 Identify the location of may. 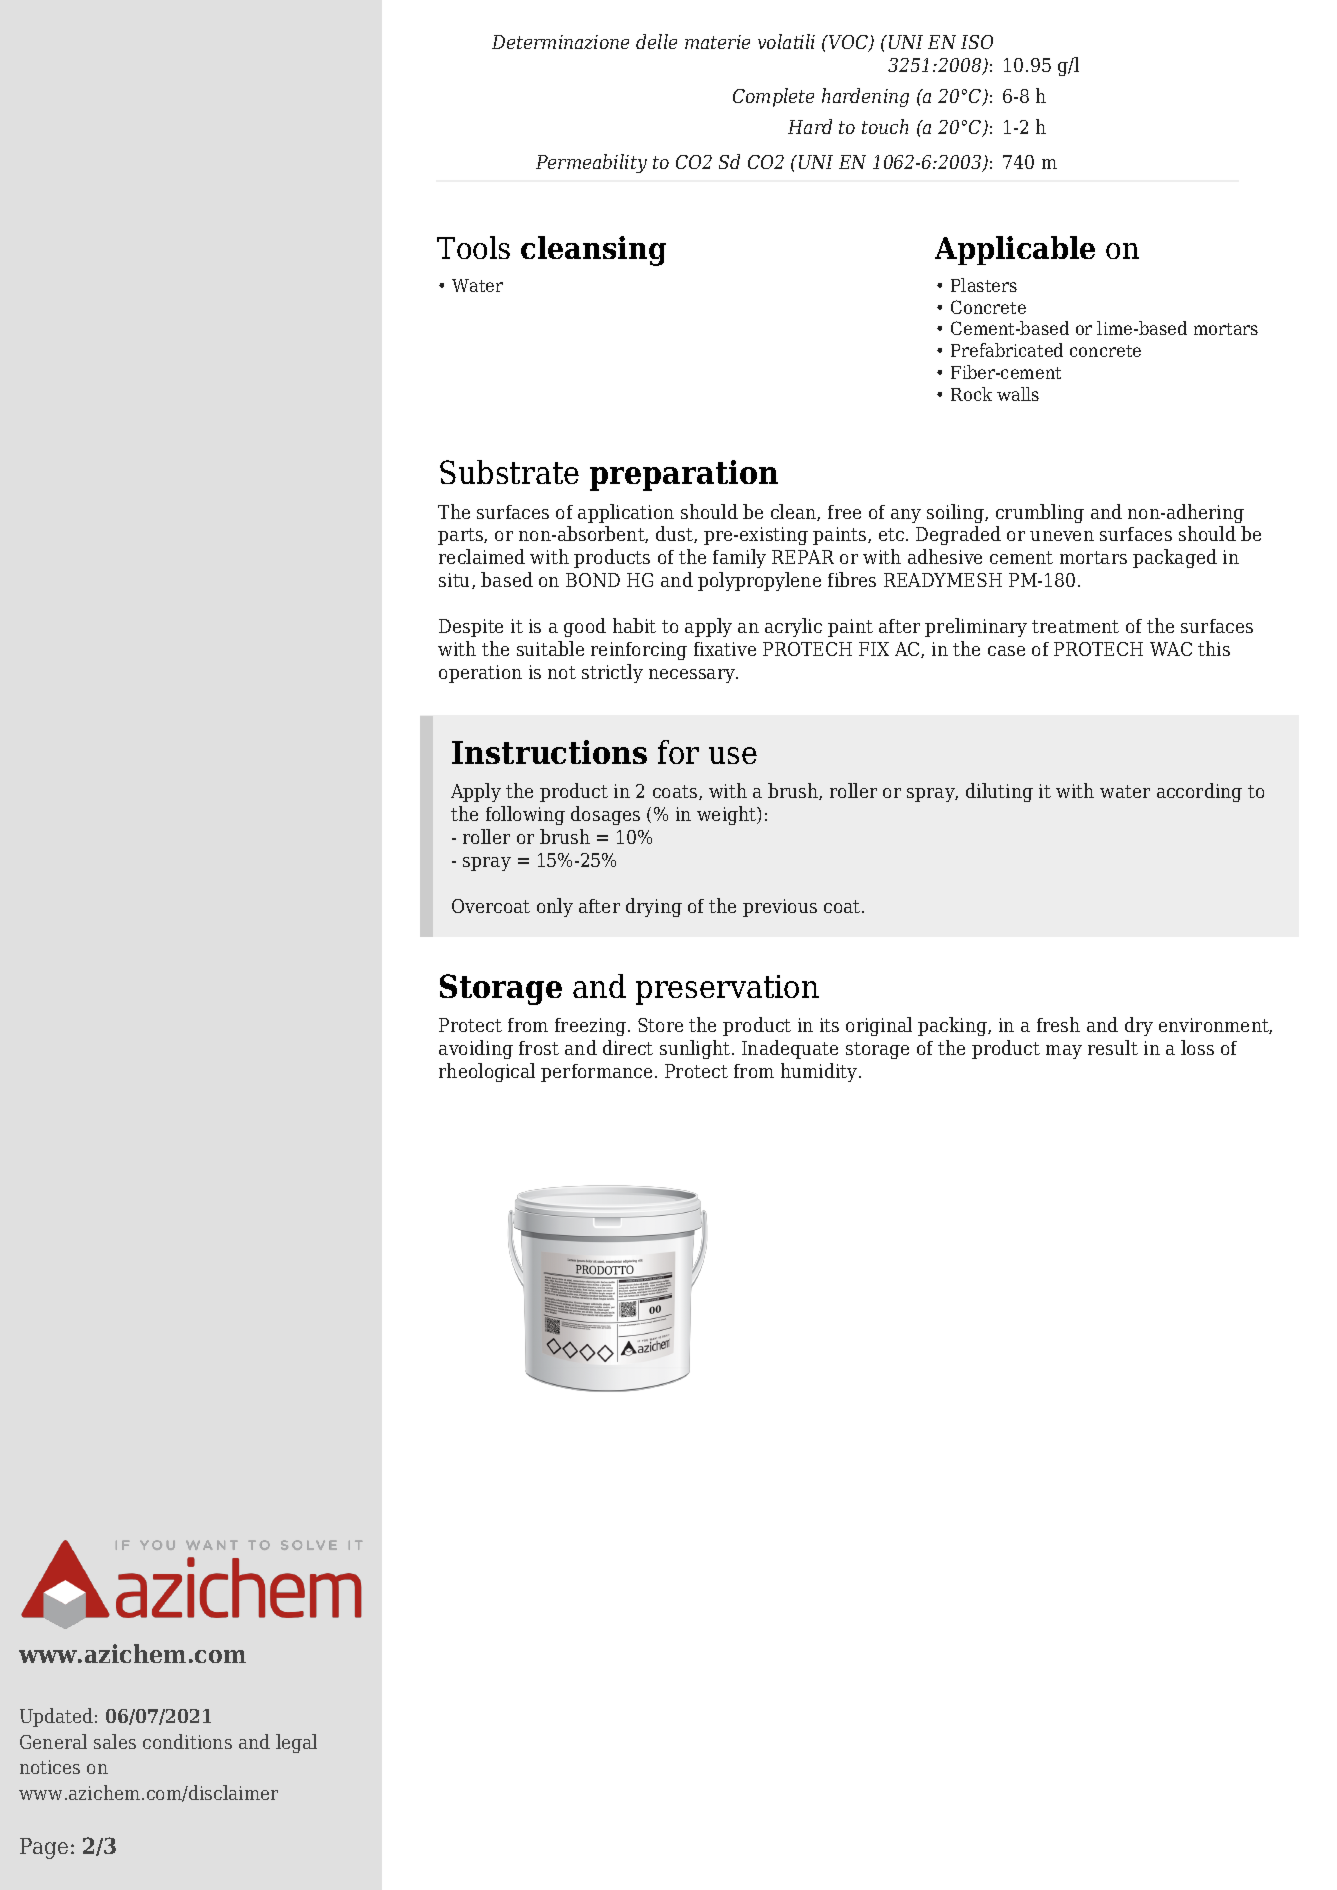
(1064, 1052).
